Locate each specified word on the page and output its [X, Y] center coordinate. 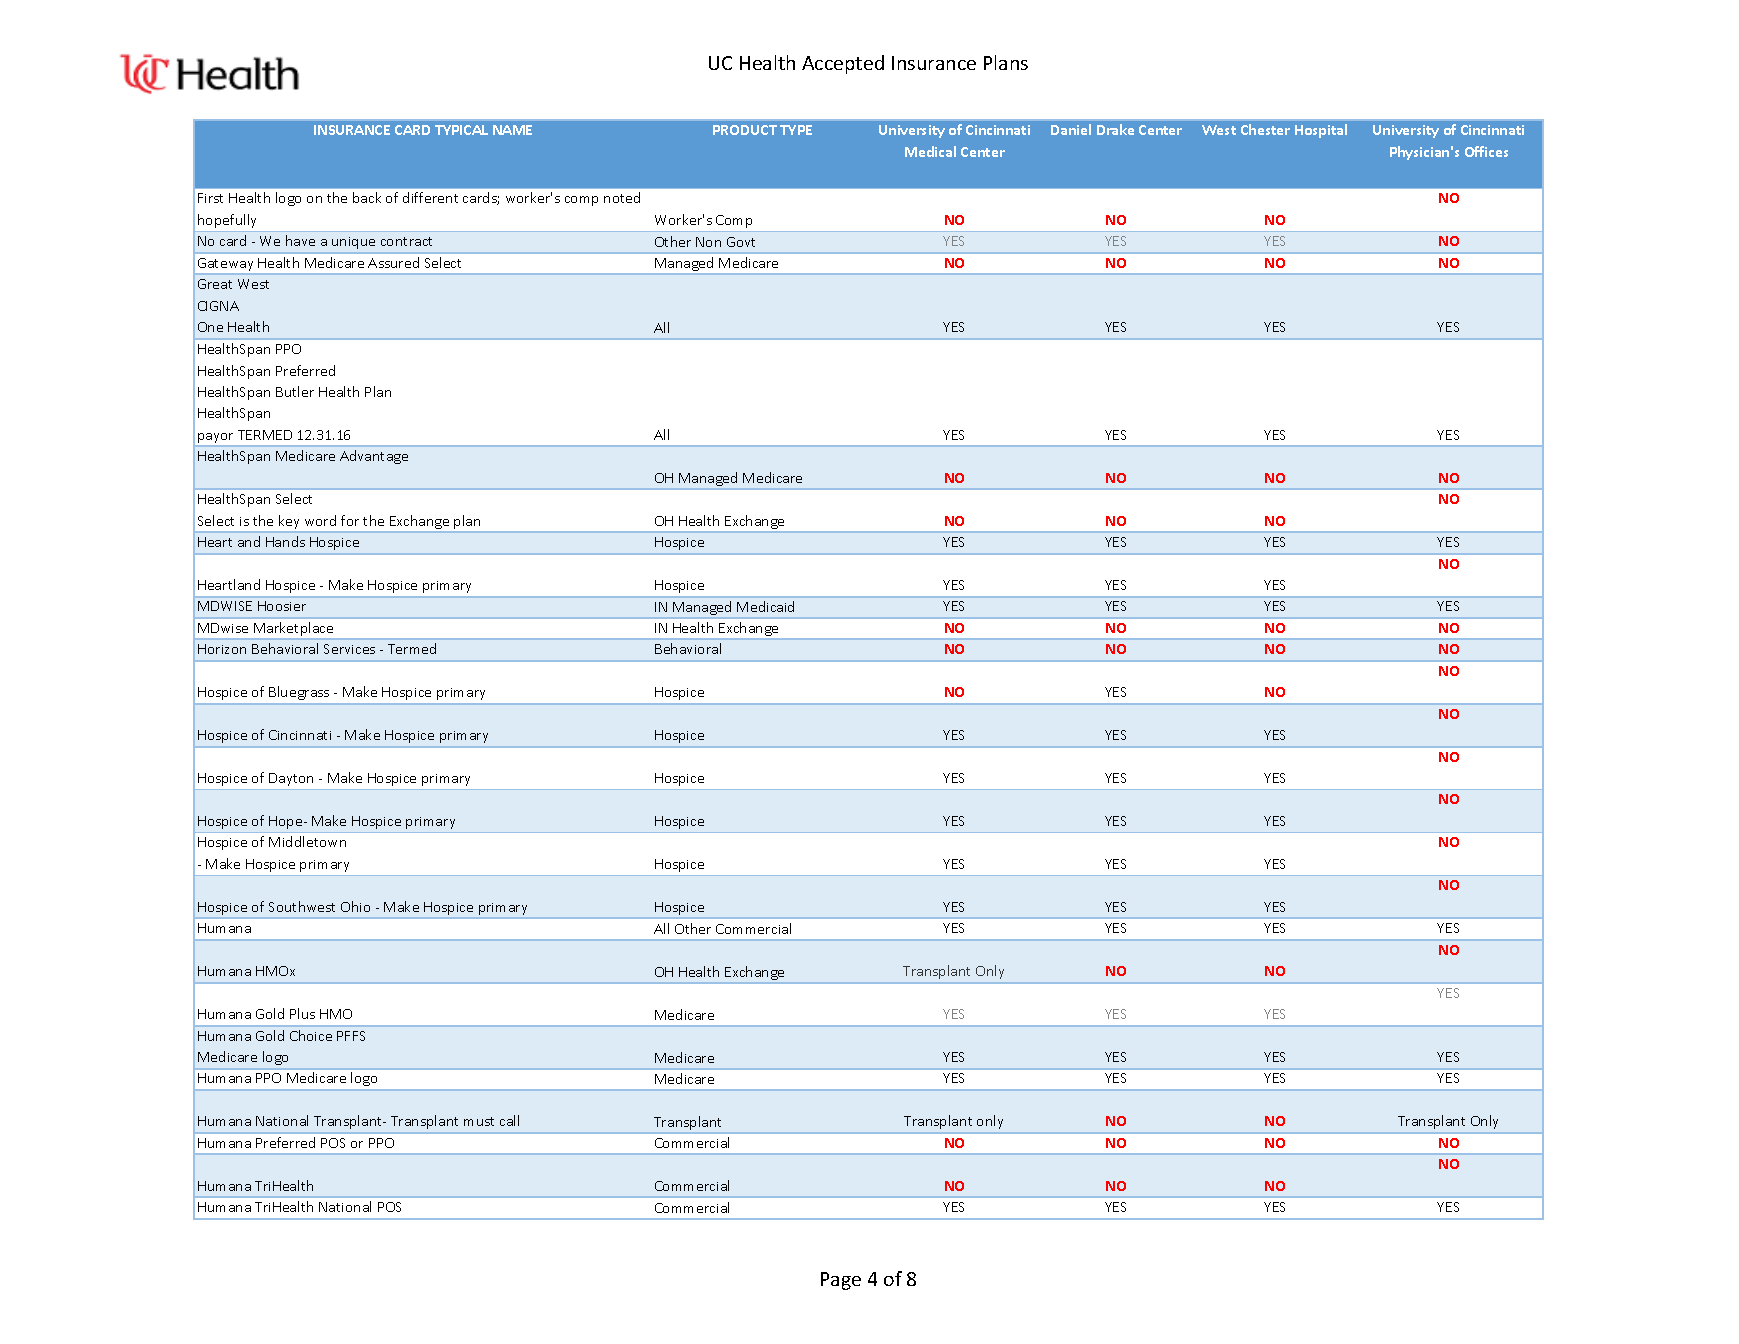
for [350, 520]
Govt [741, 242]
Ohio [355, 906]
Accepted [843, 64]
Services [349, 649]
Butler [295, 391]
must [479, 1121]
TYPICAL [461, 130]
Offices [1486, 151]
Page [841, 1281]
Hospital [1321, 131]
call [509, 1120]
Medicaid [765, 606]
